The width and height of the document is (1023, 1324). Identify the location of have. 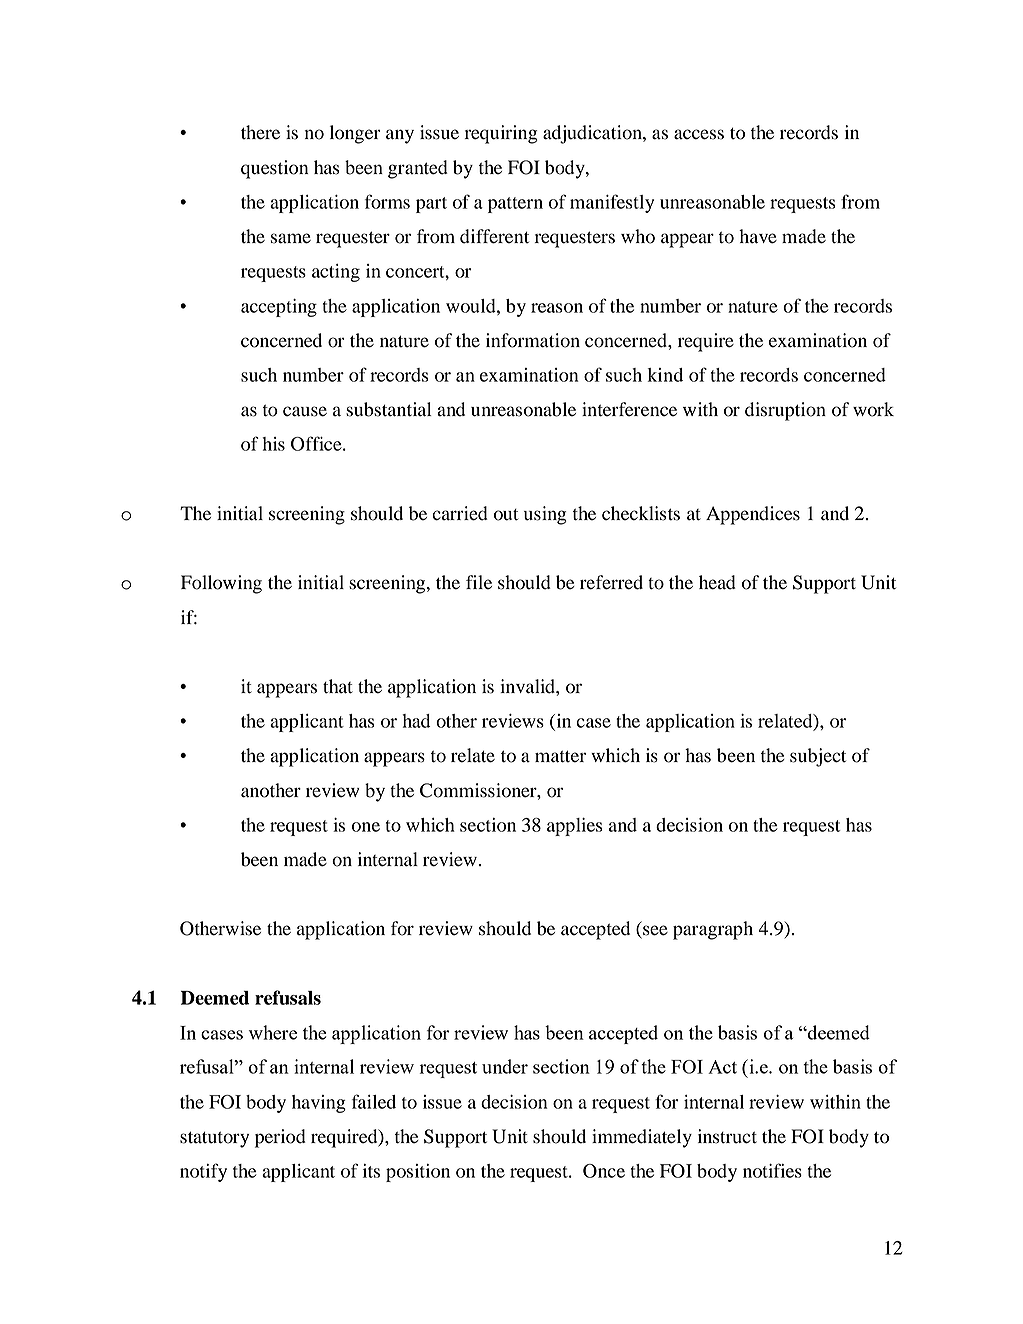
(758, 236).
